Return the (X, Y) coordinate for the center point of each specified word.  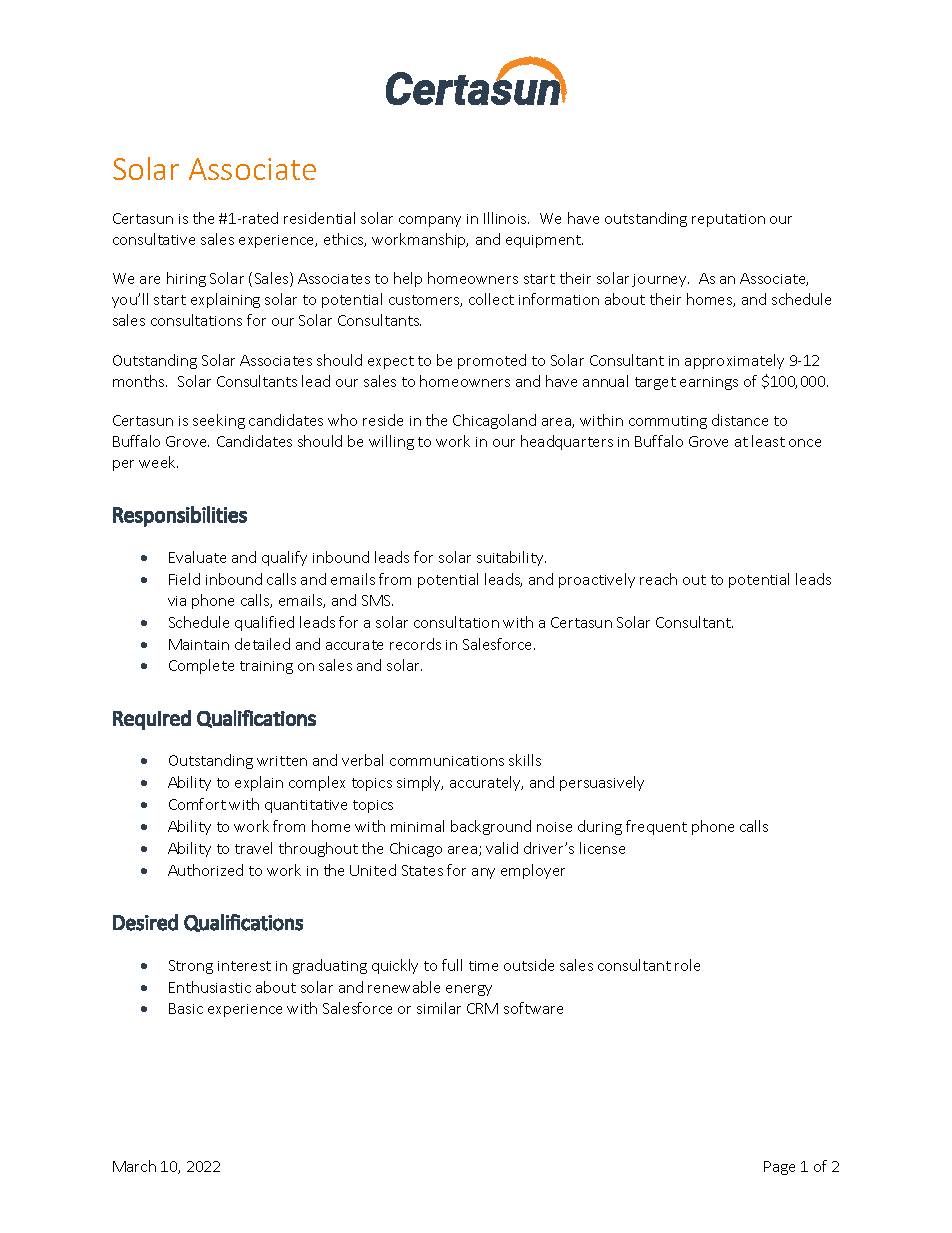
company (430, 221)
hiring (186, 279)
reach (658, 579)
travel (253, 848)
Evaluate (197, 557)
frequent (656, 827)
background (491, 827)
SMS (377, 600)
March (134, 1166)
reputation (728, 220)
